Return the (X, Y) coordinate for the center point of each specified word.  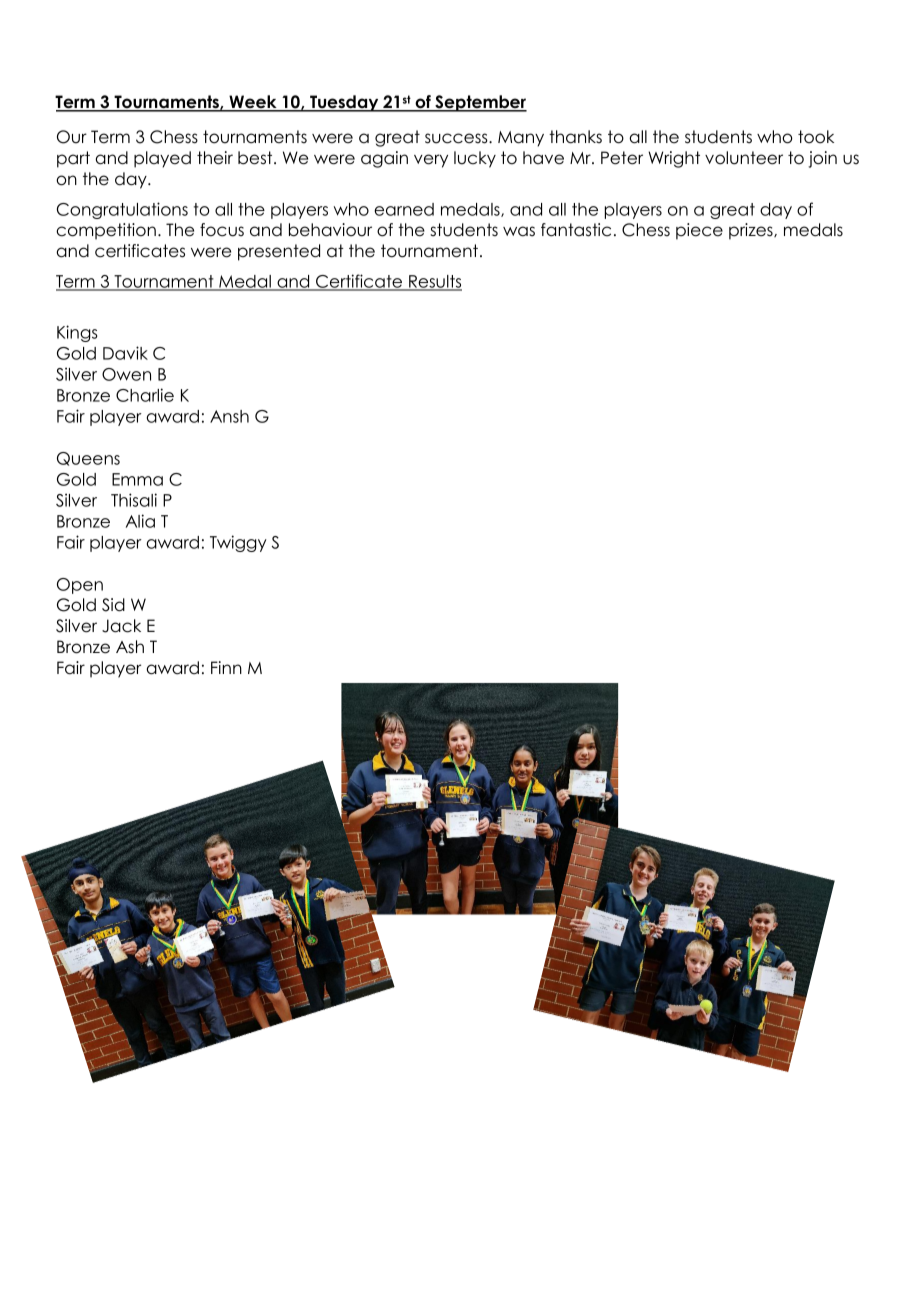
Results (434, 282)
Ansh (229, 416)
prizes (752, 231)
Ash (130, 646)
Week (253, 103)
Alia (140, 521)
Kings (77, 333)
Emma (137, 479)
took (816, 137)
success (457, 138)
